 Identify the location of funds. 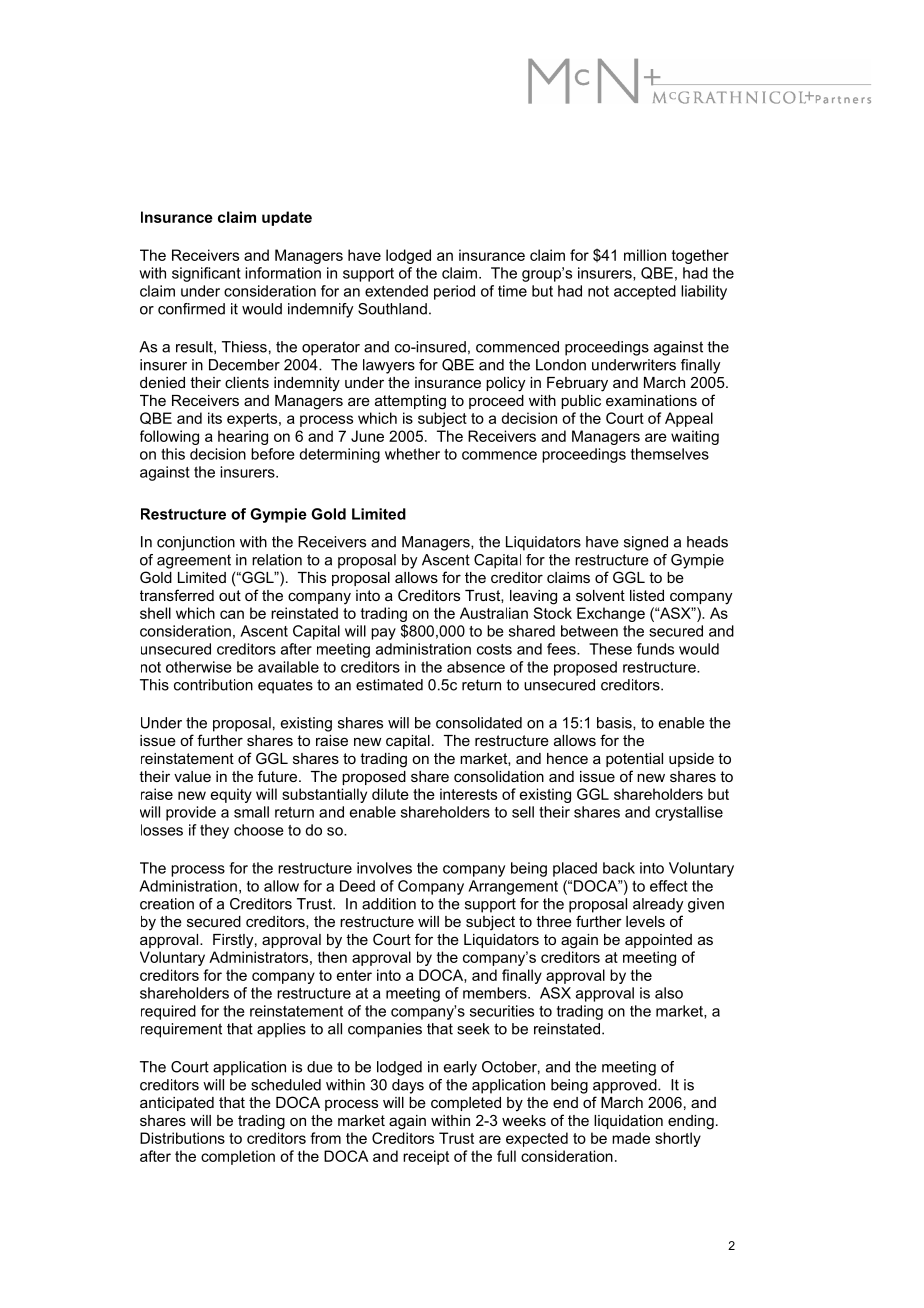
(655, 649).
